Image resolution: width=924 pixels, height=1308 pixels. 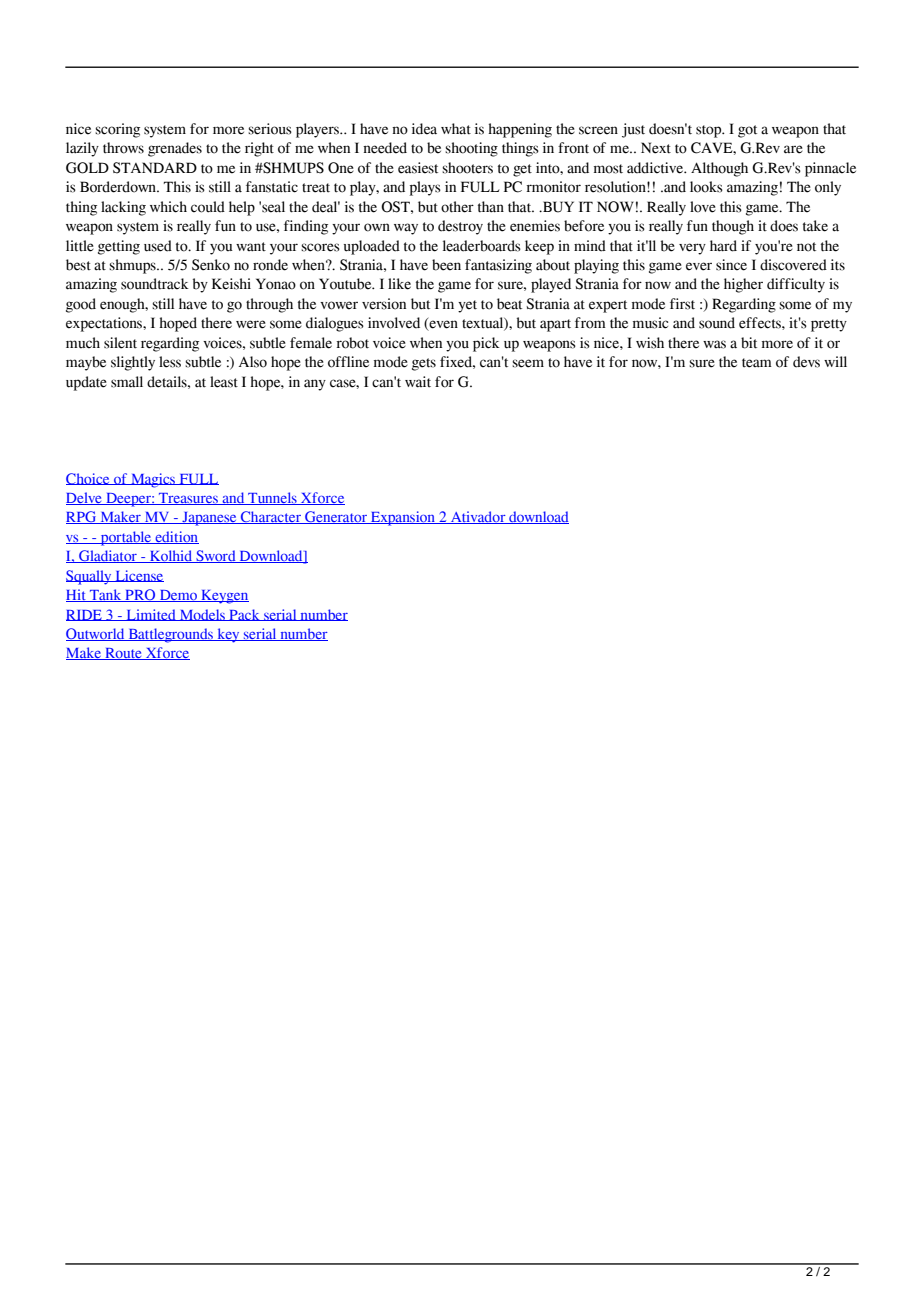 What do you see at coordinates (175, 149) in the screenshot?
I see `grenades` at bounding box center [175, 149].
